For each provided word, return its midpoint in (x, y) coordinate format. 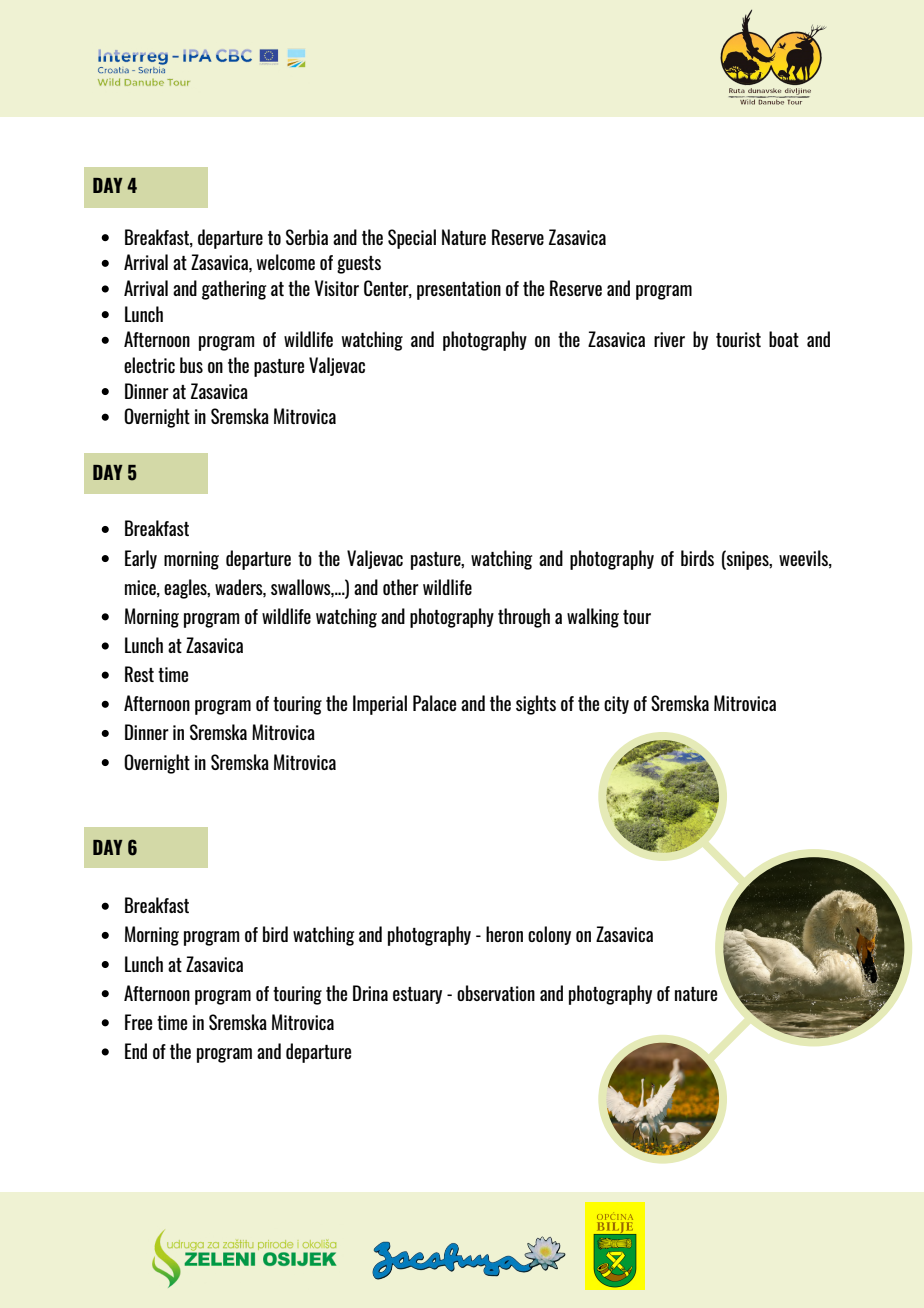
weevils (804, 559)
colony (549, 935)
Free (138, 1022)
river (669, 339)
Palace (434, 703)
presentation (459, 290)
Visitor (337, 288)
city (616, 705)
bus (191, 365)
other (401, 587)
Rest (139, 674)
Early (141, 559)
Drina (370, 993)
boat (784, 339)
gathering (234, 290)
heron (504, 934)
